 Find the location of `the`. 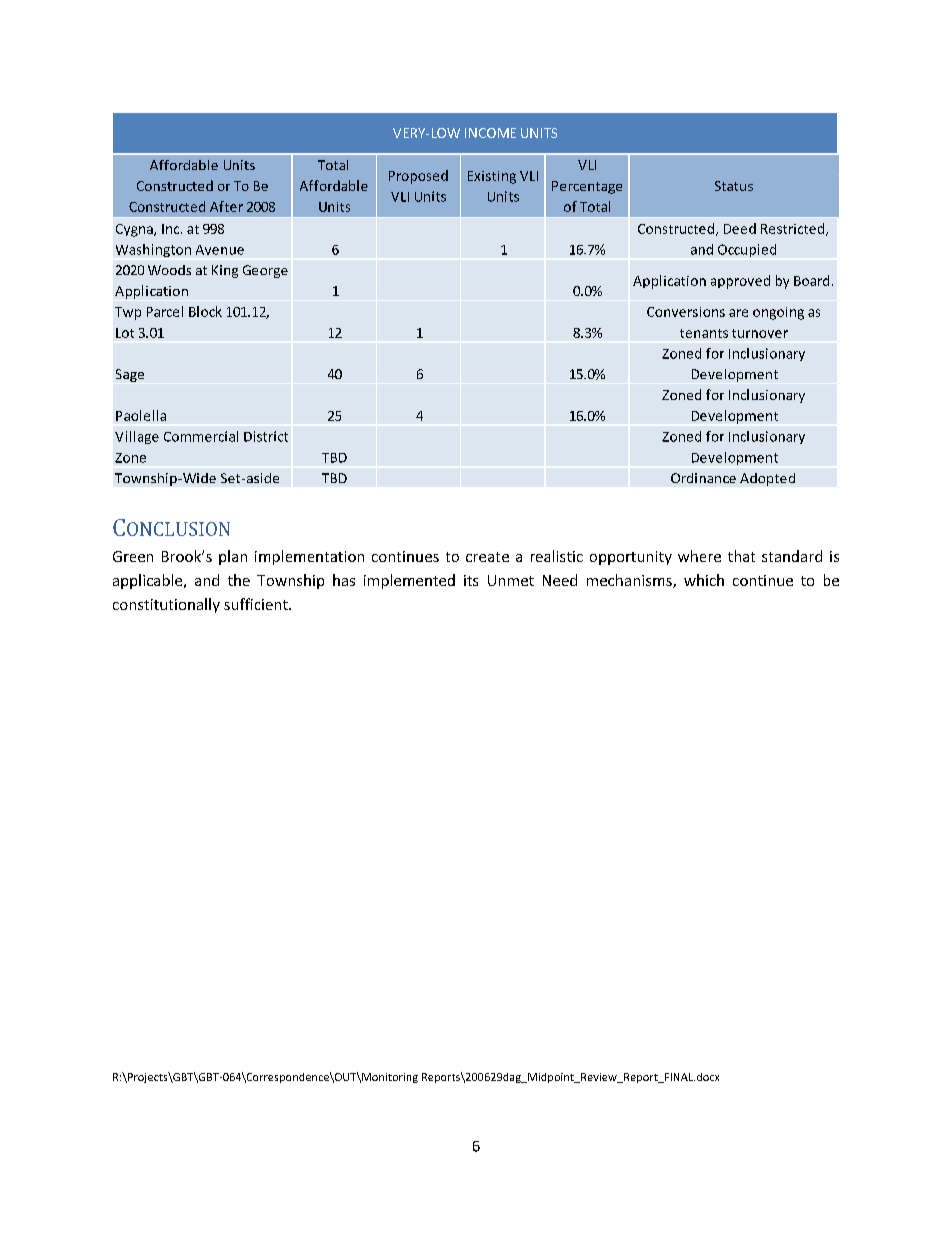

the is located at coordinates (239, 580).
